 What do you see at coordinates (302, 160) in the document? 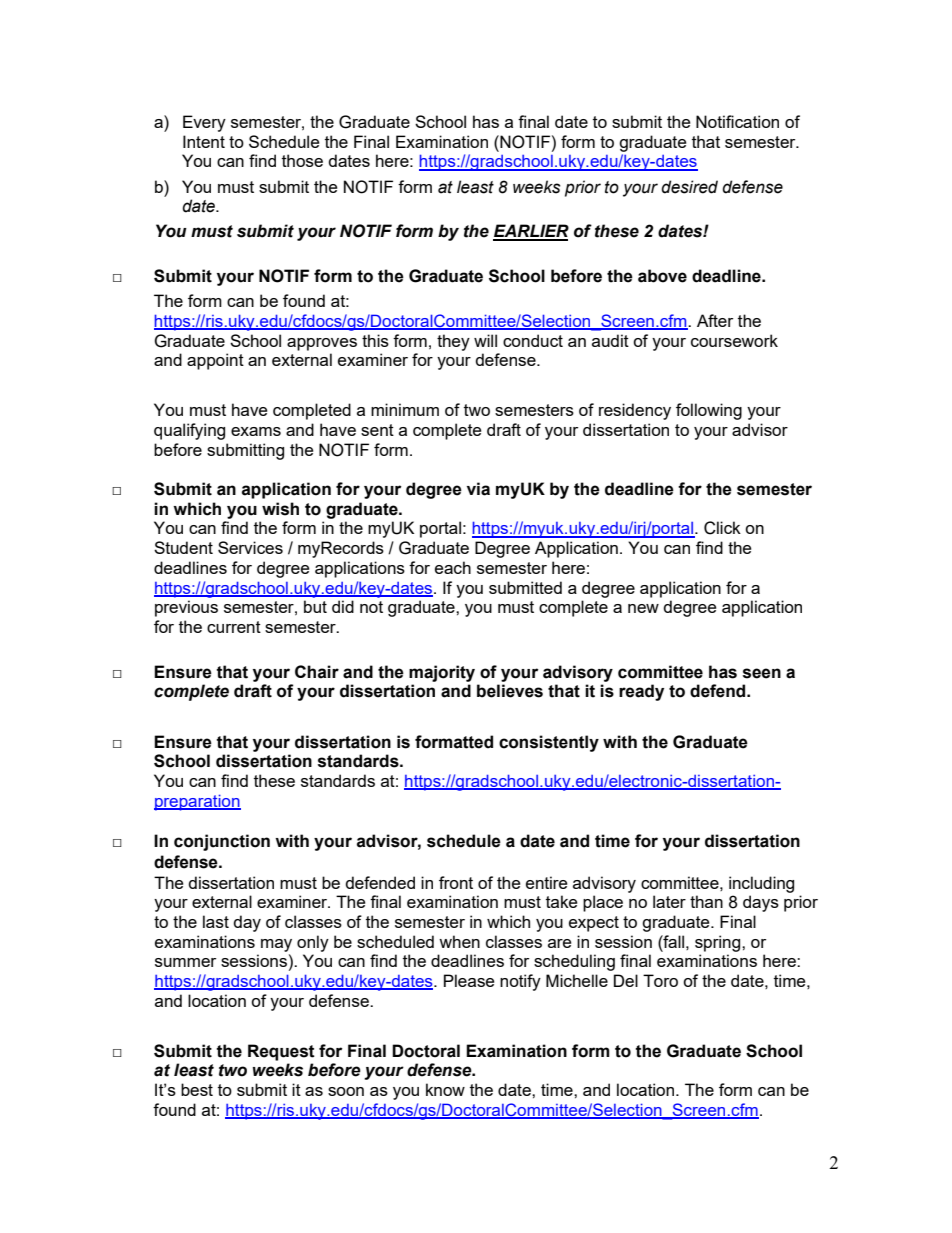
I see `those` at bounding box center [302, 160].
